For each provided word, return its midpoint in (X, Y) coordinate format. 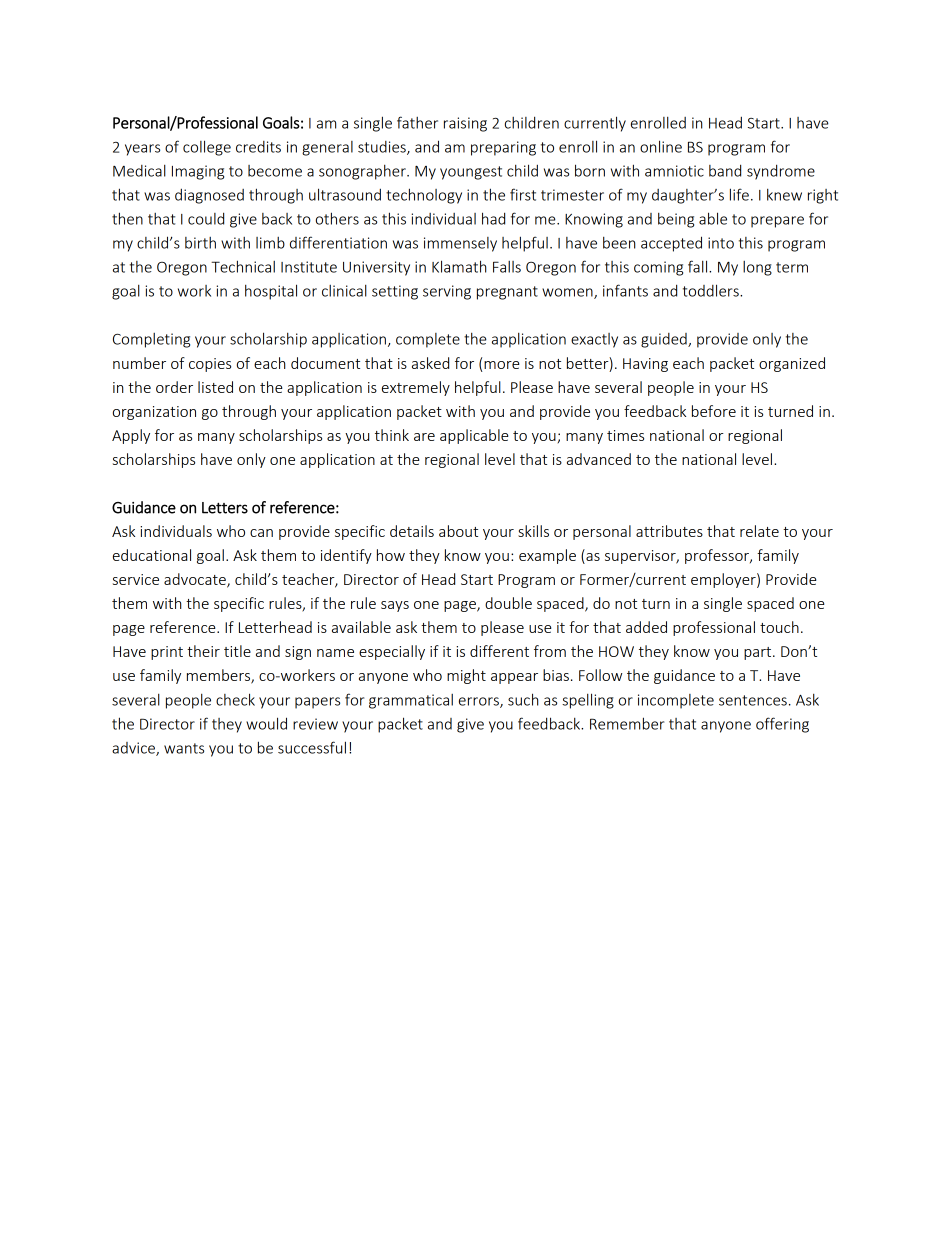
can (261, 533)
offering (782, 725)
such (523, 699)
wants (184, 748)
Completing (151, 340)
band (725, 170)
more (502, 365)
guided (665, 340)
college (207, 148)
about (458, 531)
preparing (503, 148)
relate (759, 531)
